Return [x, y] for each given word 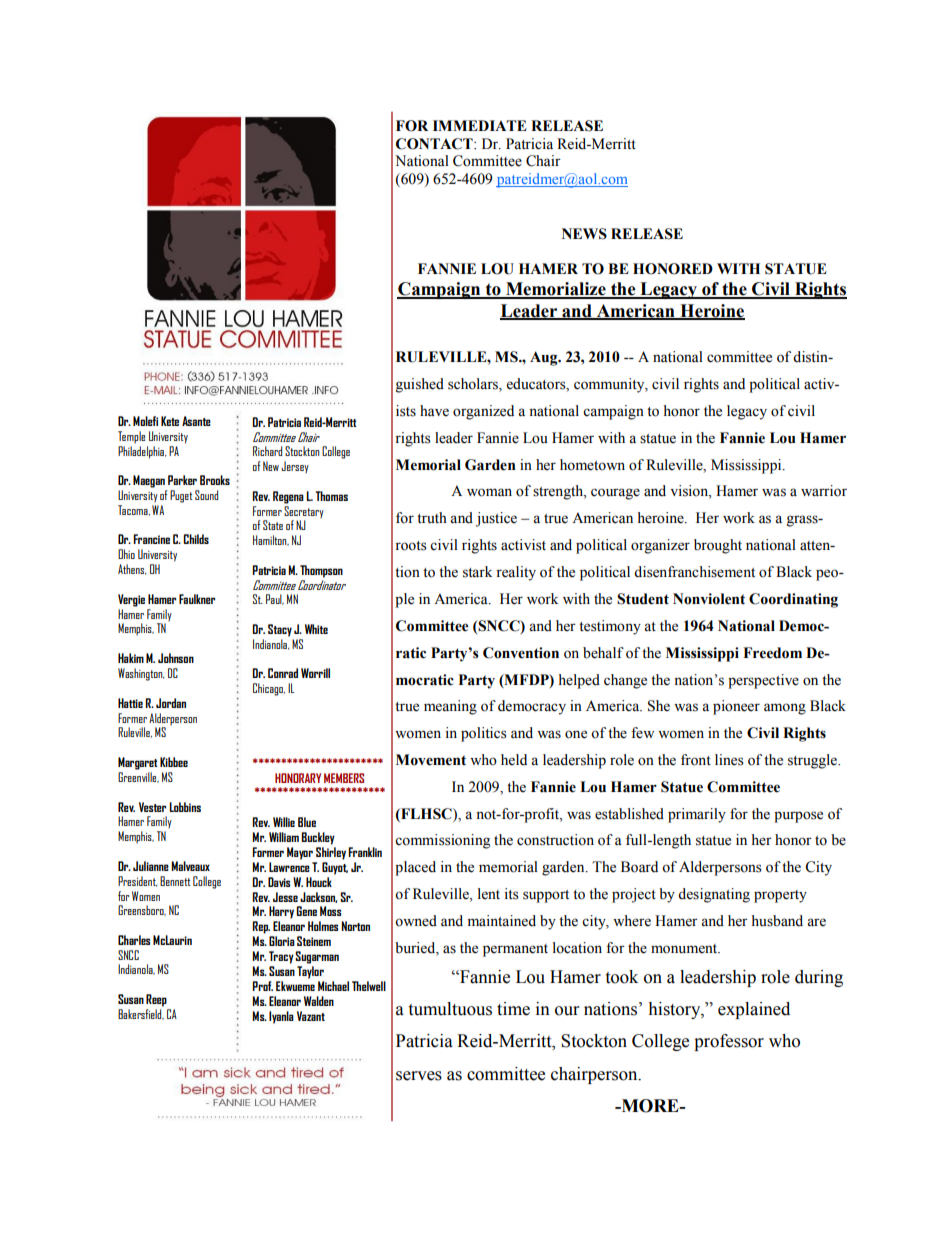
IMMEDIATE [480, 125]
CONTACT [435, 144]
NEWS [584, 234]
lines [729, 760]
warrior [824, 491]
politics [484, 734]
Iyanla [281, 1017]
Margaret [138, 763]
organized [483, 412]
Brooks [215, 480]
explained [754, 1010]
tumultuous [450, 1009]
